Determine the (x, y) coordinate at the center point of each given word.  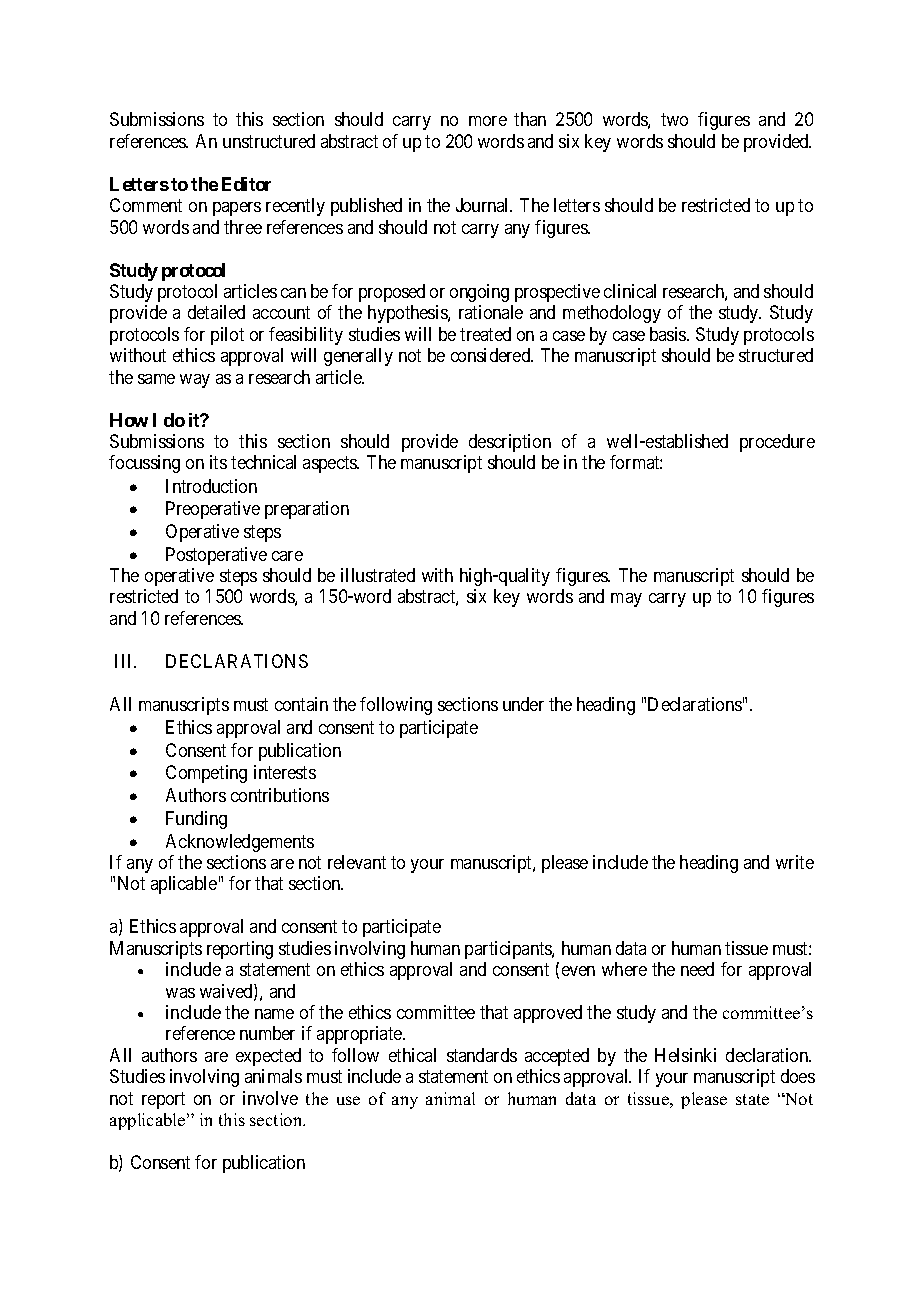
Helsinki (685, 1055)
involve (270, 1098)
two (674, 120)
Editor (246, 184)
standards (482, 1055)
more (488, 121)
